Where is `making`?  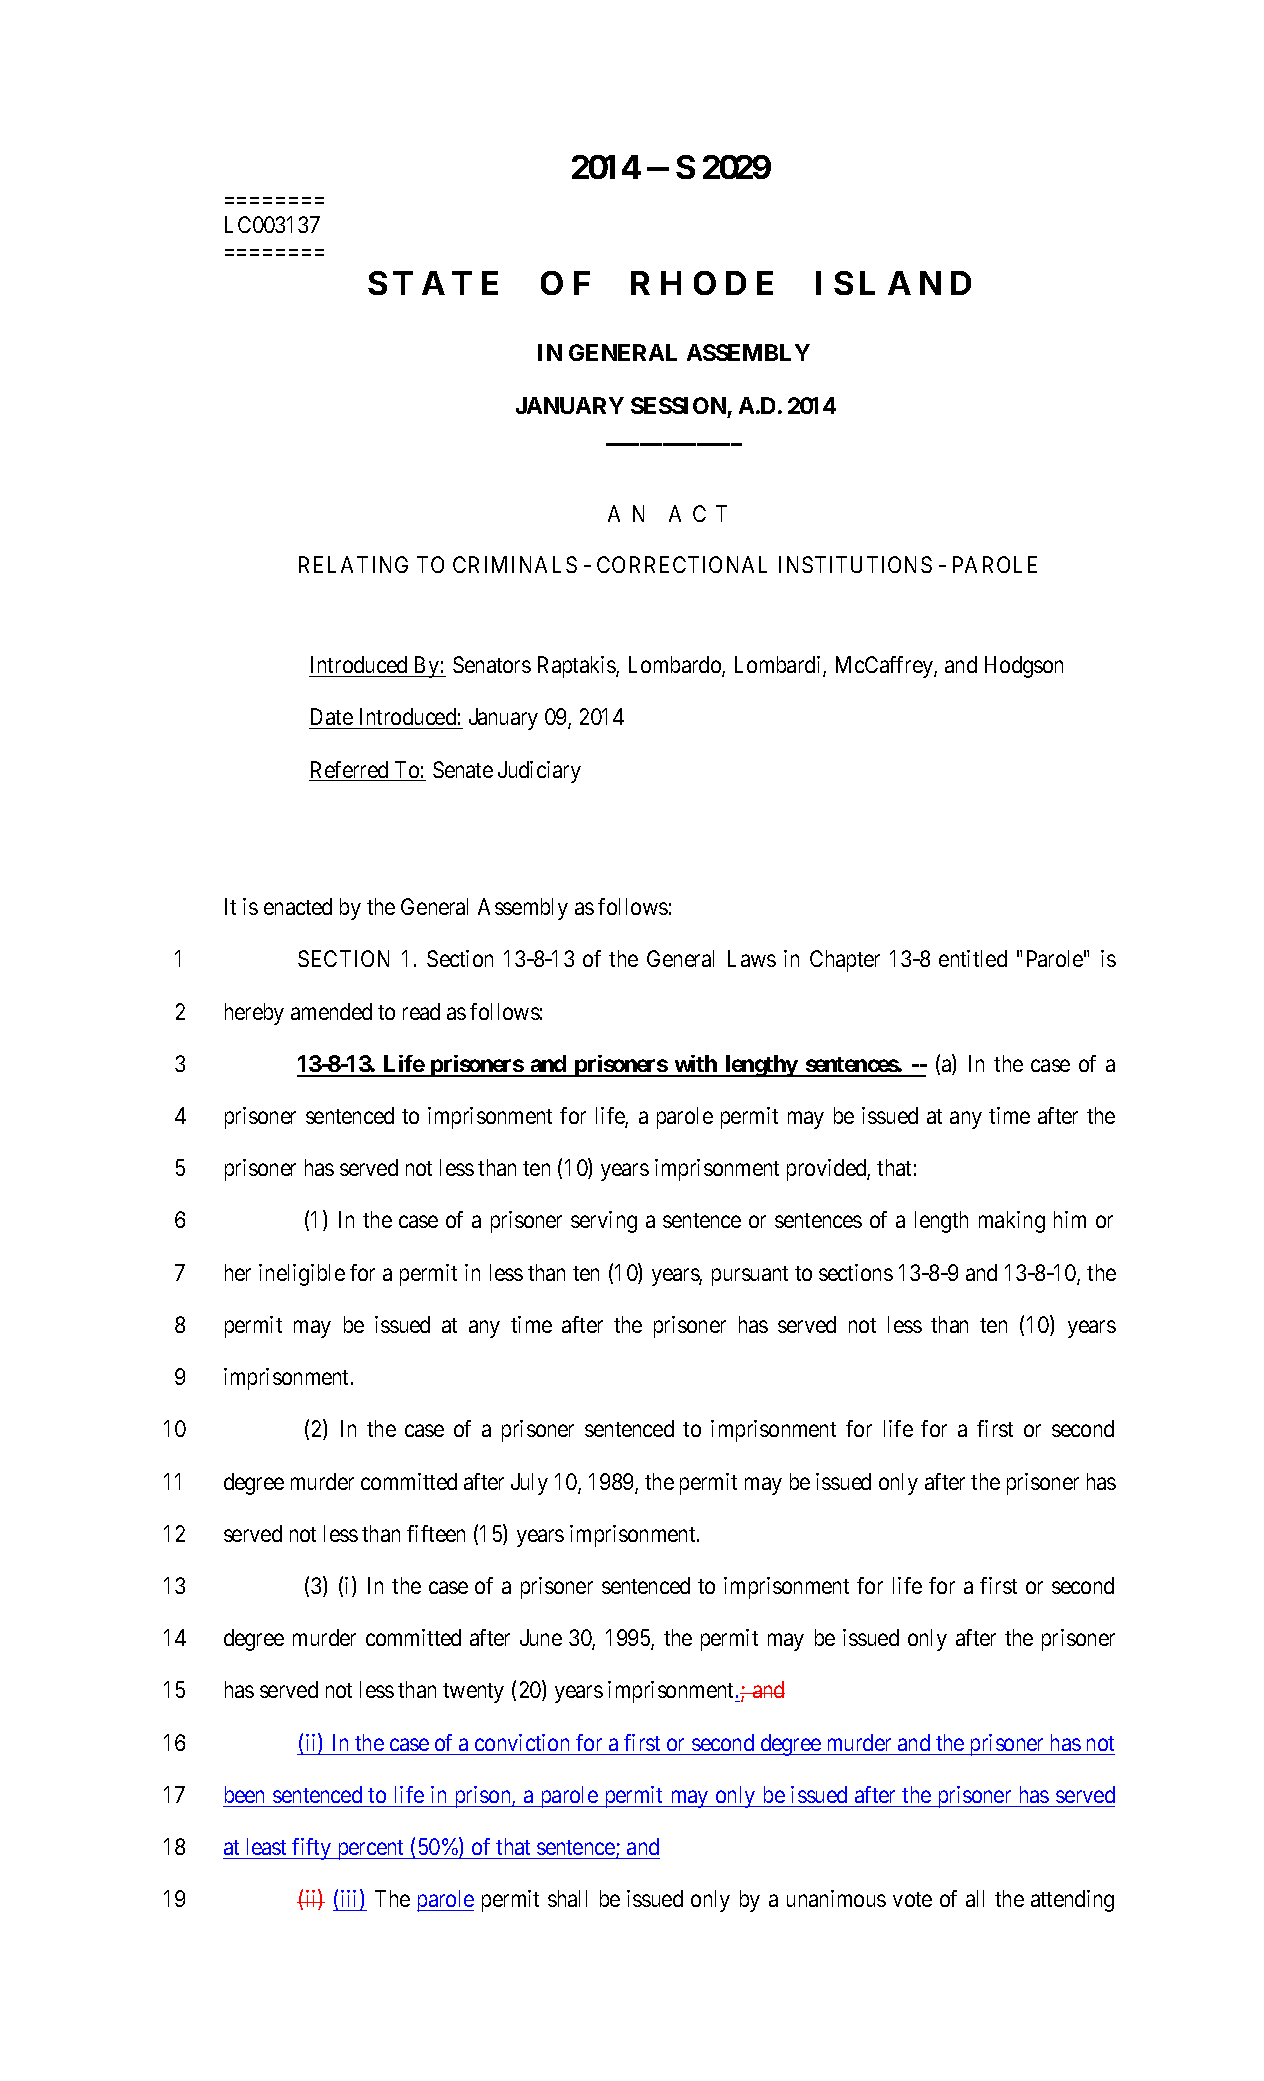 making is located at coordinates (1012, 1222).
